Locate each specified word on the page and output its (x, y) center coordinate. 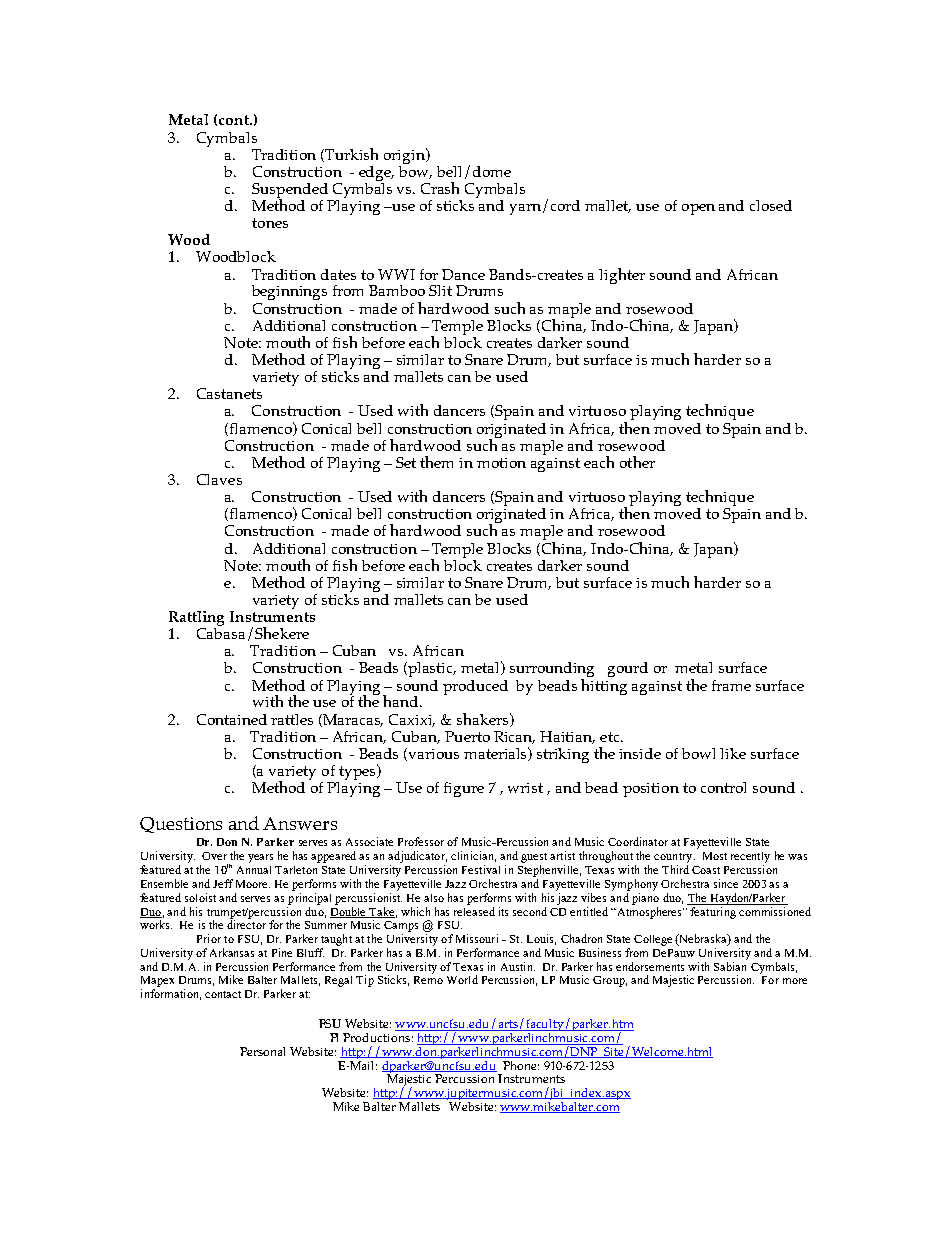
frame (731, 685)
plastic (432, 669)
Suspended (290, 191)
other (637, 462)
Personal (262, 1051)
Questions (181, 825)
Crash (440, 188)
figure (464, 789)
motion (501, 463)
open (698, 209)
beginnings (289, 292)
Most (715, 856)
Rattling (196, 618)
